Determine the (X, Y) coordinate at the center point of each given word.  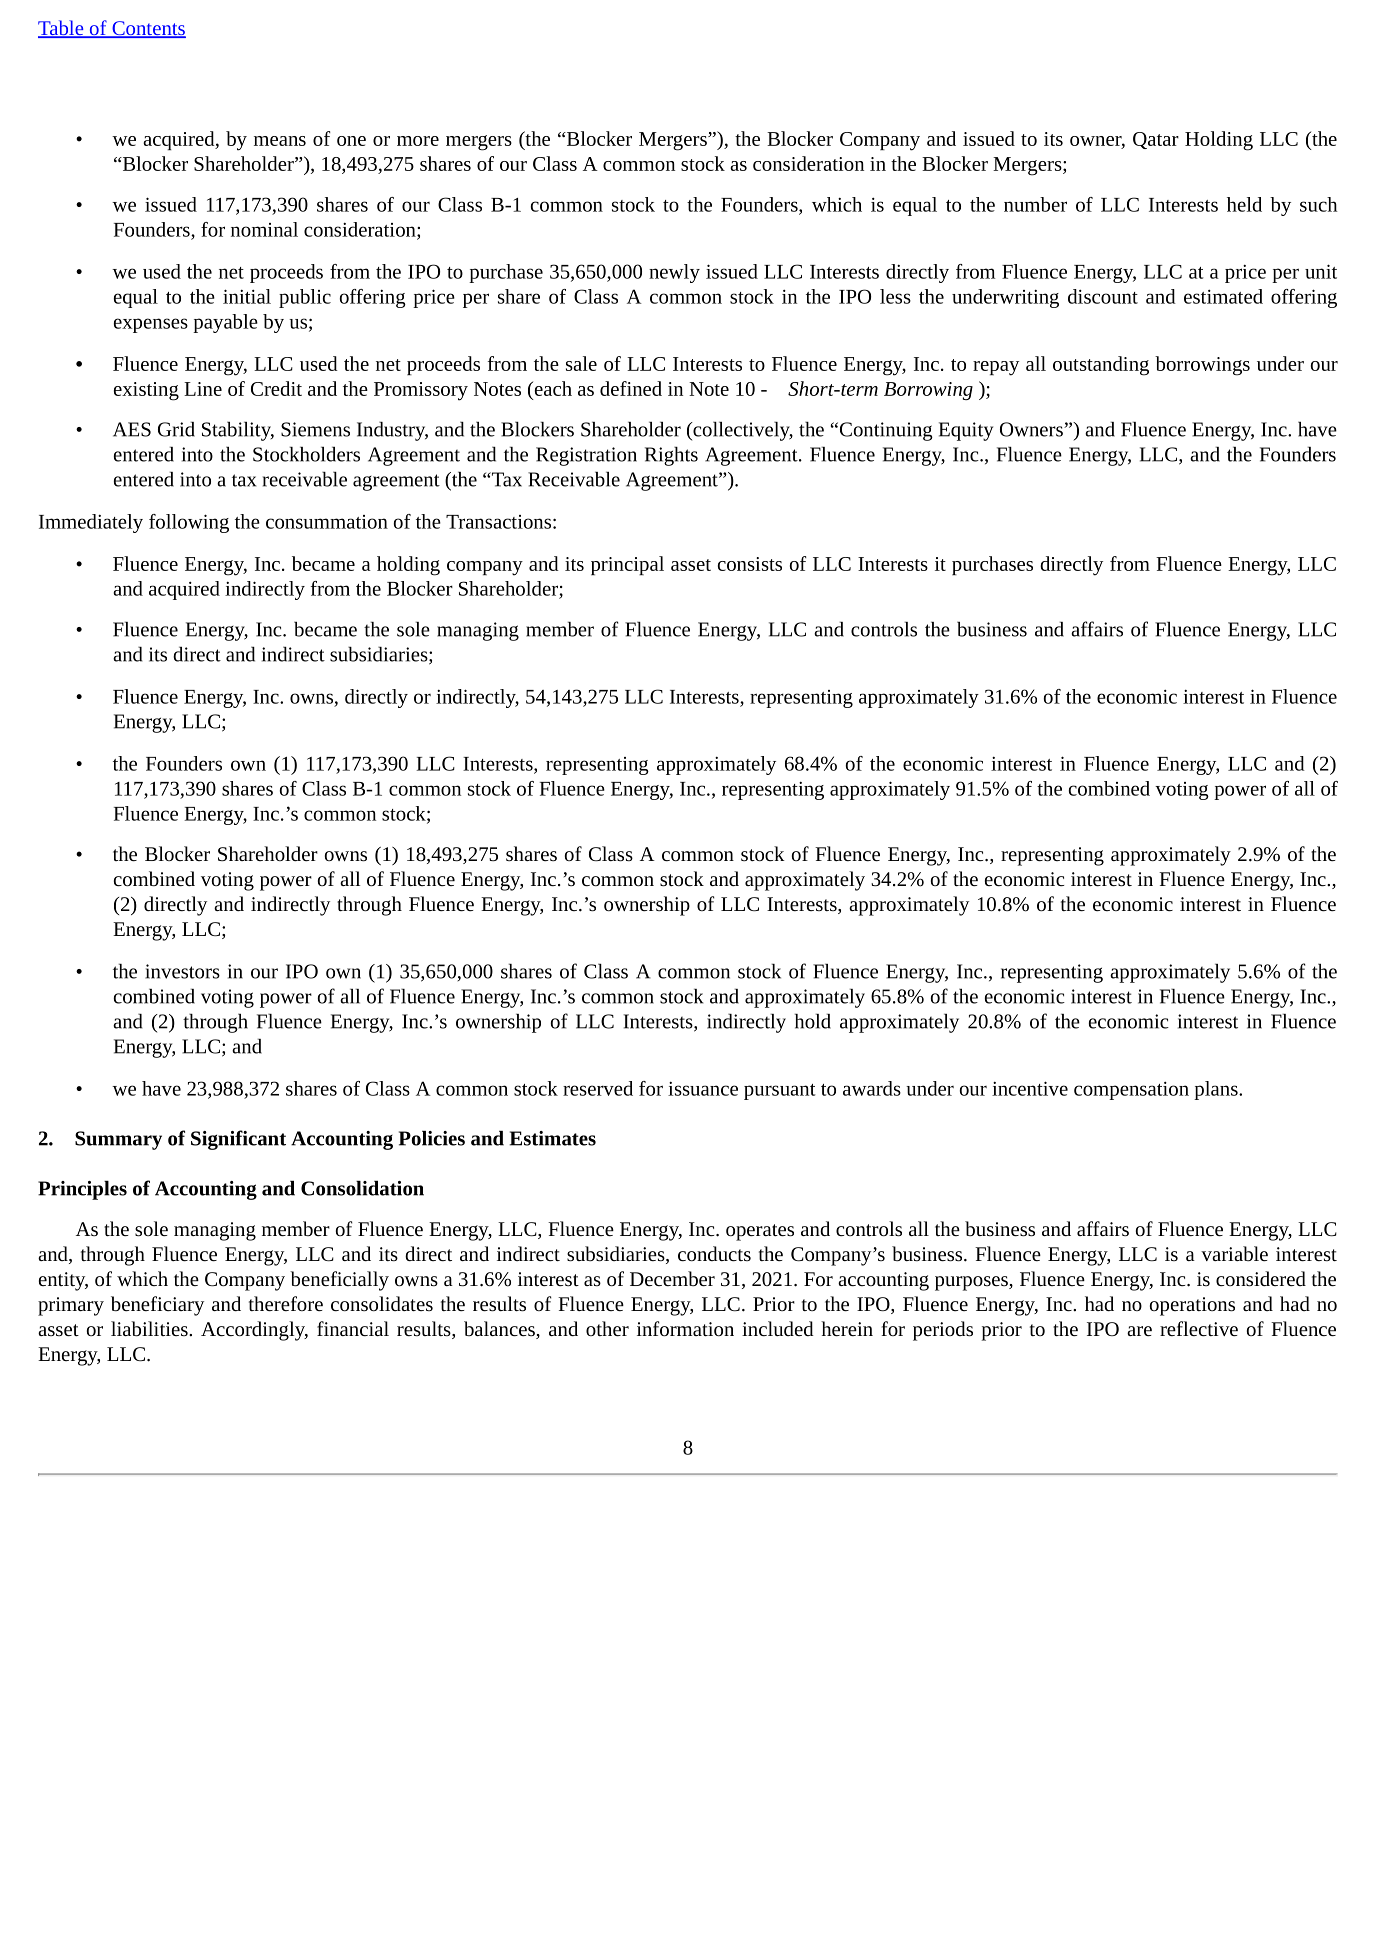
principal (627, 565)
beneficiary (157, 1306)
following (189, 523)
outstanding (1101, 366)
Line (203, 389)
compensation (1131, 1091)
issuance (703, 1088)
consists (750, 564)
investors (182, 971)
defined (631, 388)
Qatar (1156, 140)
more (418, 141)
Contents (148, 29)
